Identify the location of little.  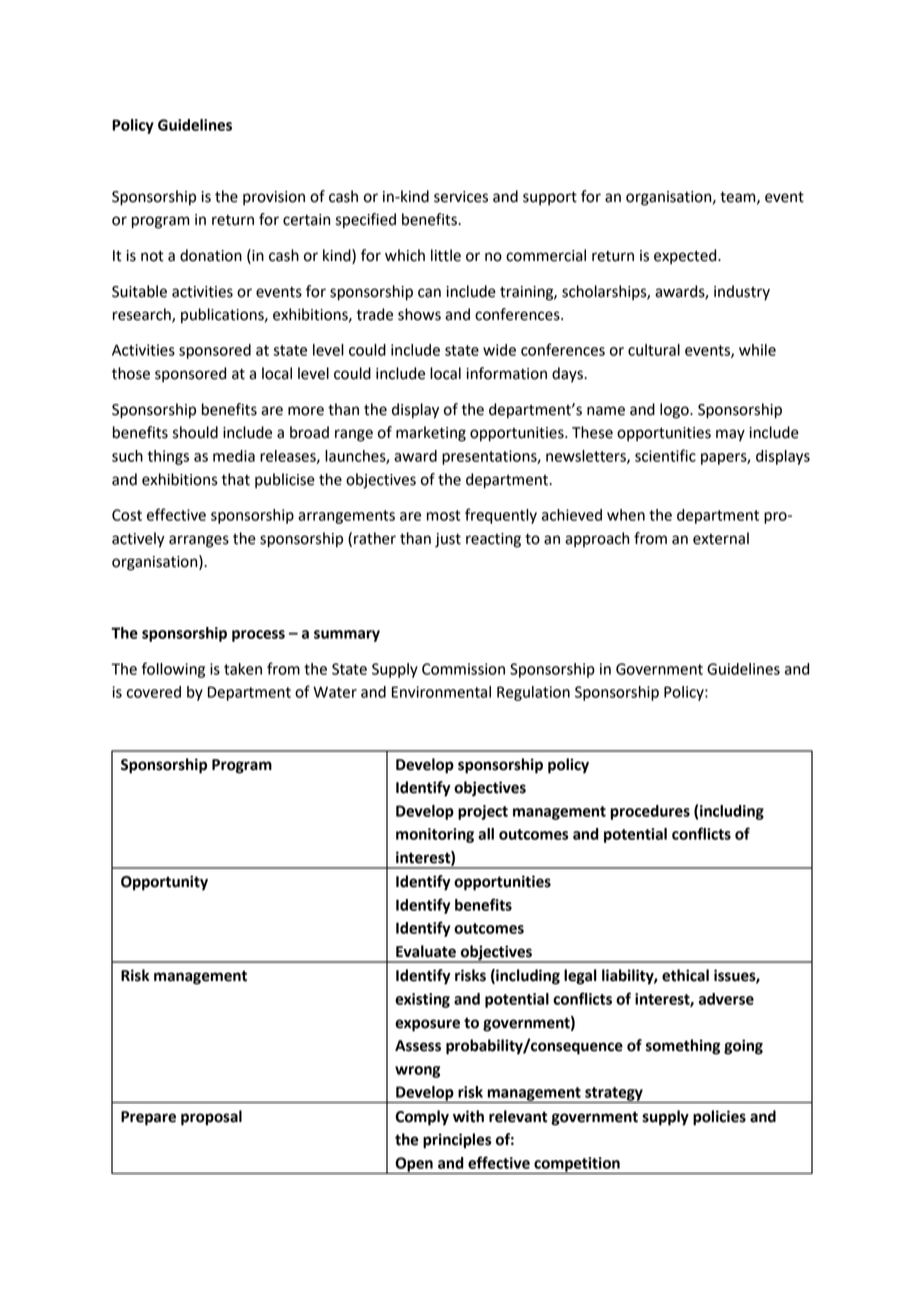
(446, 255).
